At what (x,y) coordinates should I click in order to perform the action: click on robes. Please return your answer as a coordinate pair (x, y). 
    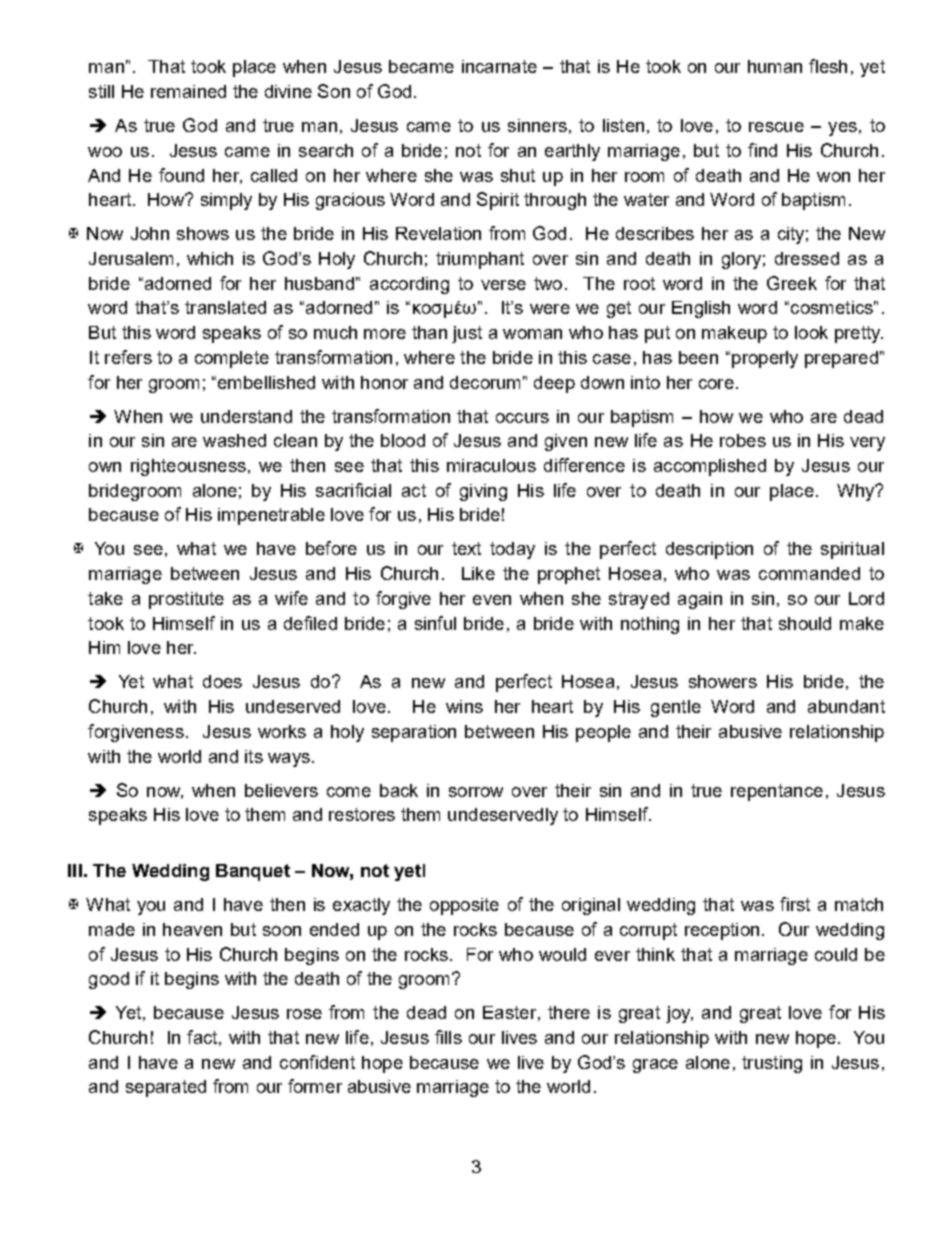
    Looking at the image, I should click on (743, 440).
